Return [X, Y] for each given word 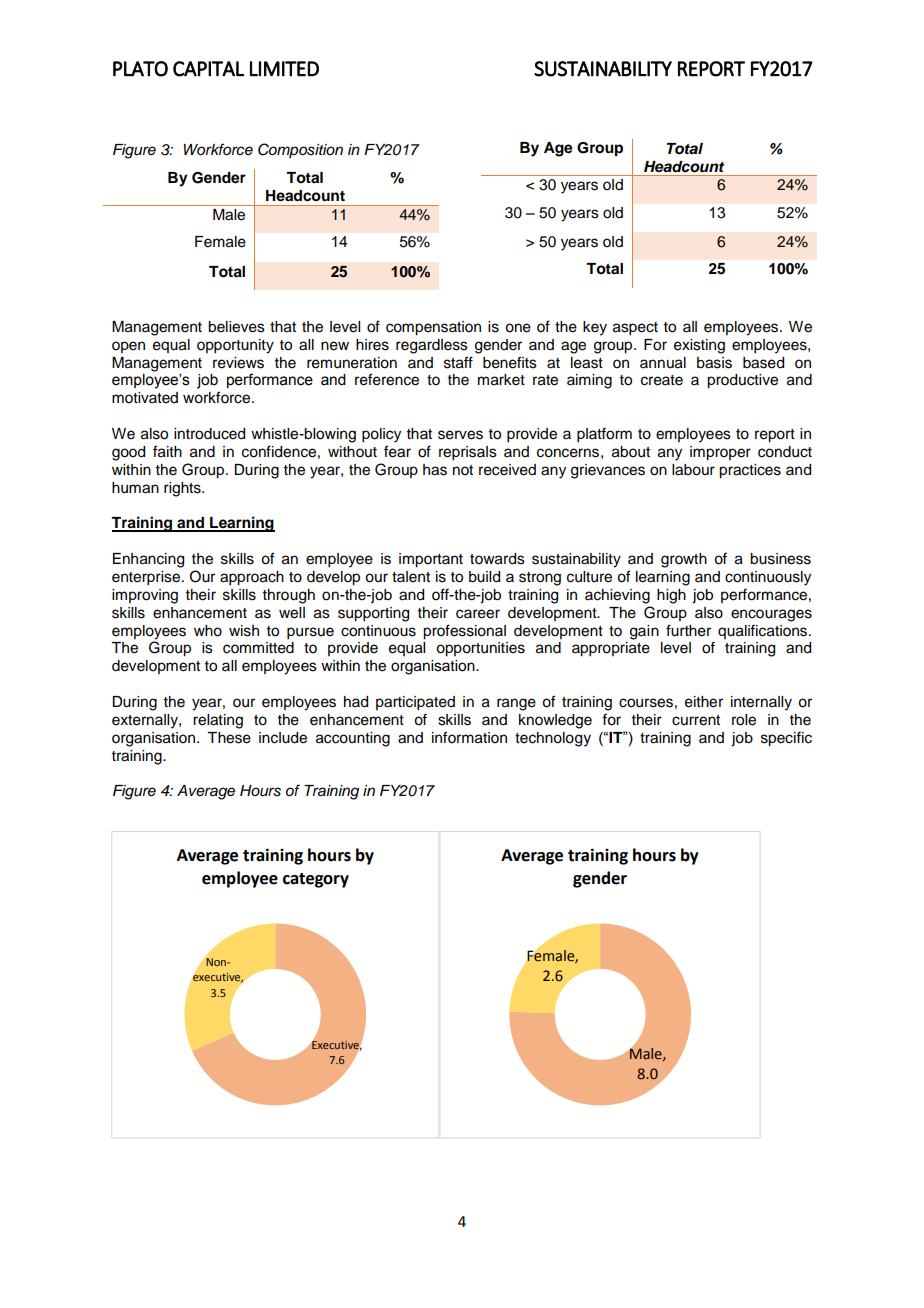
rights [183, 489]
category [316, 880]
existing [699, 346]
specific [786, 739]
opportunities [480, 649]
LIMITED [284, 69]
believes [236, 327]
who [208, 631]
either [704, 702]
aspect [635, 329]
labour [693, 470]
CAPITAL [208, 69]
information [469, 737]
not [463, 470]
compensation [433, 328]
